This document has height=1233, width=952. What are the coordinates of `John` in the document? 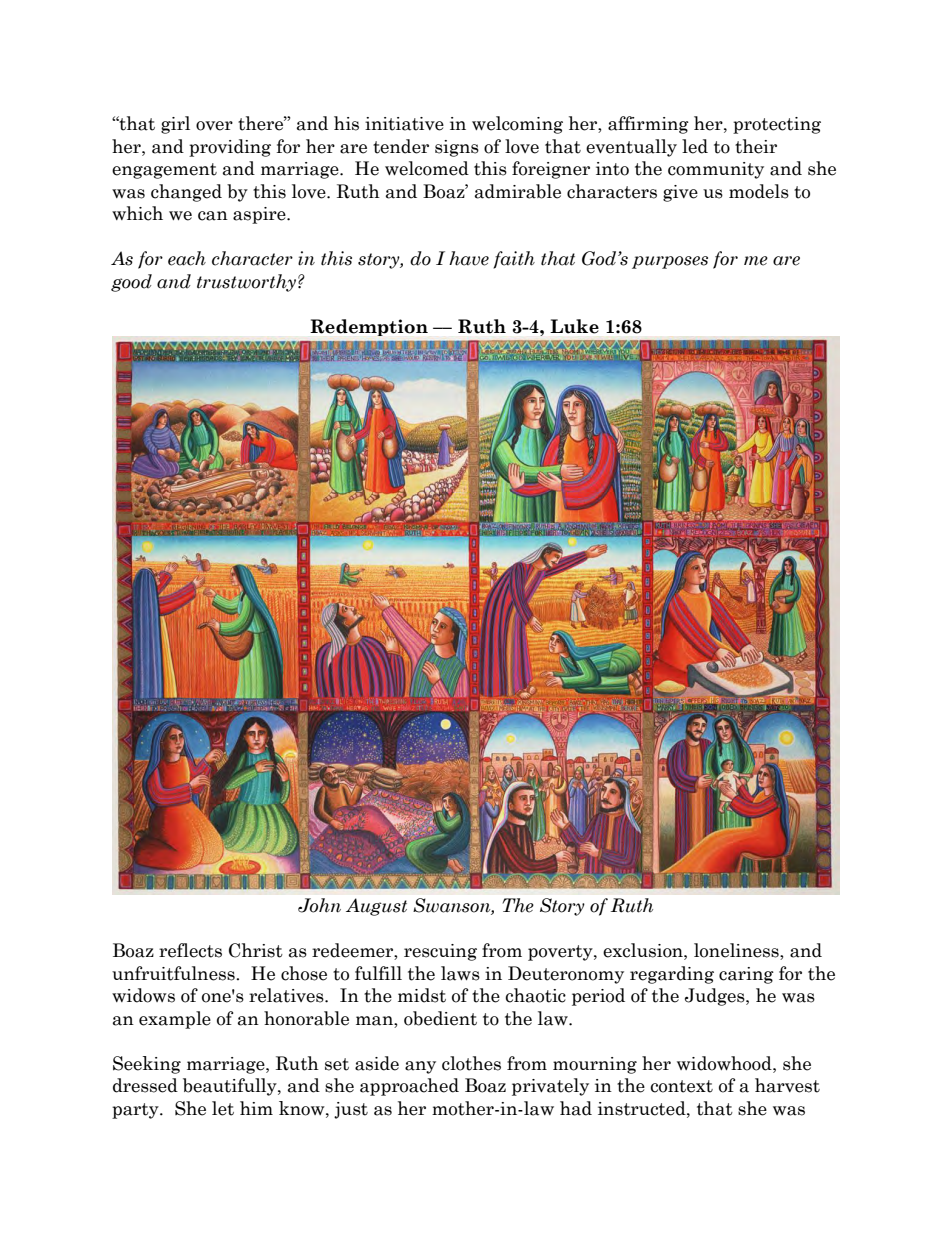 It's located at (319, 905).
